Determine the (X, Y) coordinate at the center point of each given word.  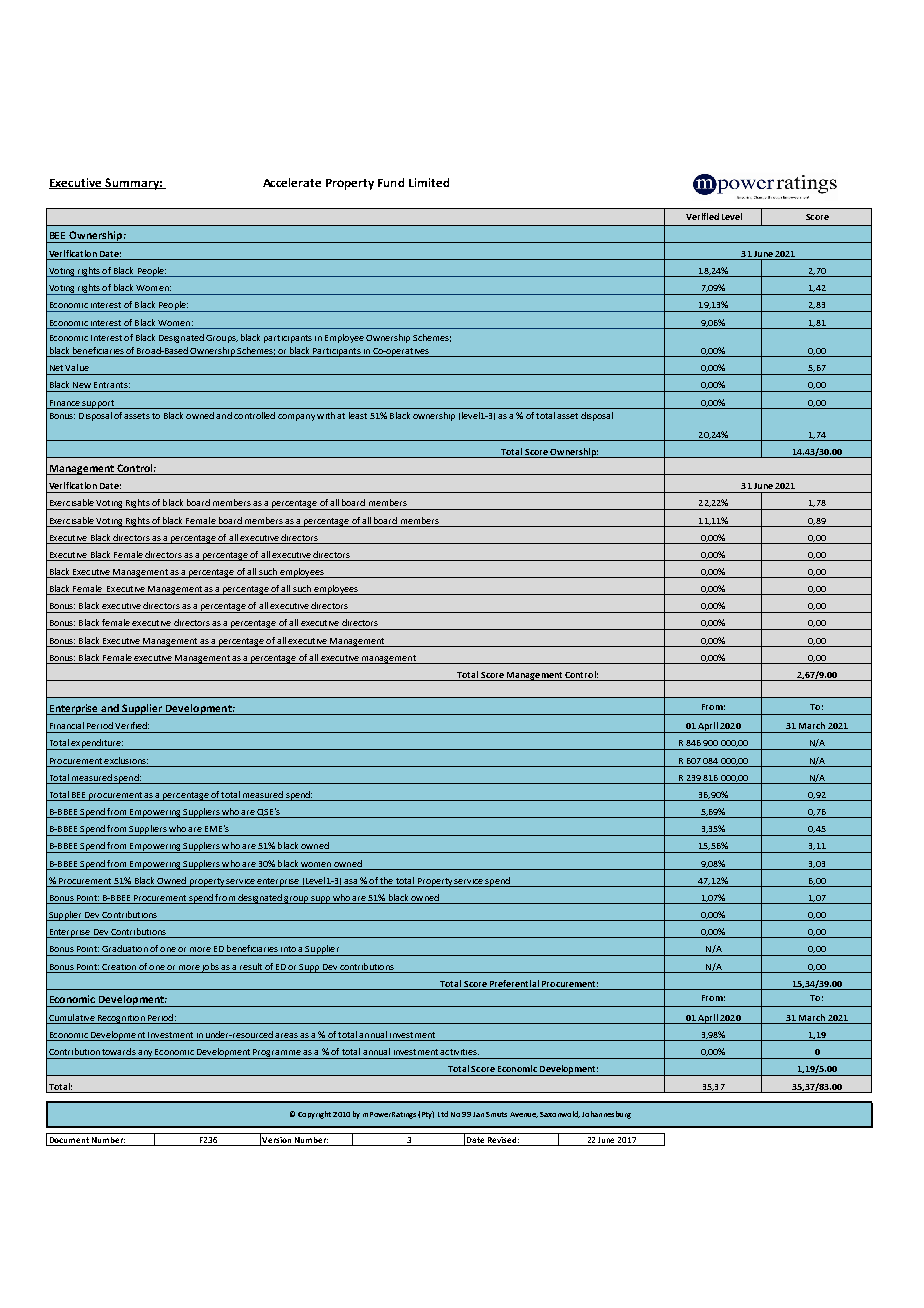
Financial (67, 725)
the (386, 880)
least (358, 415)
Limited (429, 182)
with (326, 415)
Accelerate (292, 182)
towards (119, 1051)
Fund (391, 182)
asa (350, 881)
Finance (65, 403)
